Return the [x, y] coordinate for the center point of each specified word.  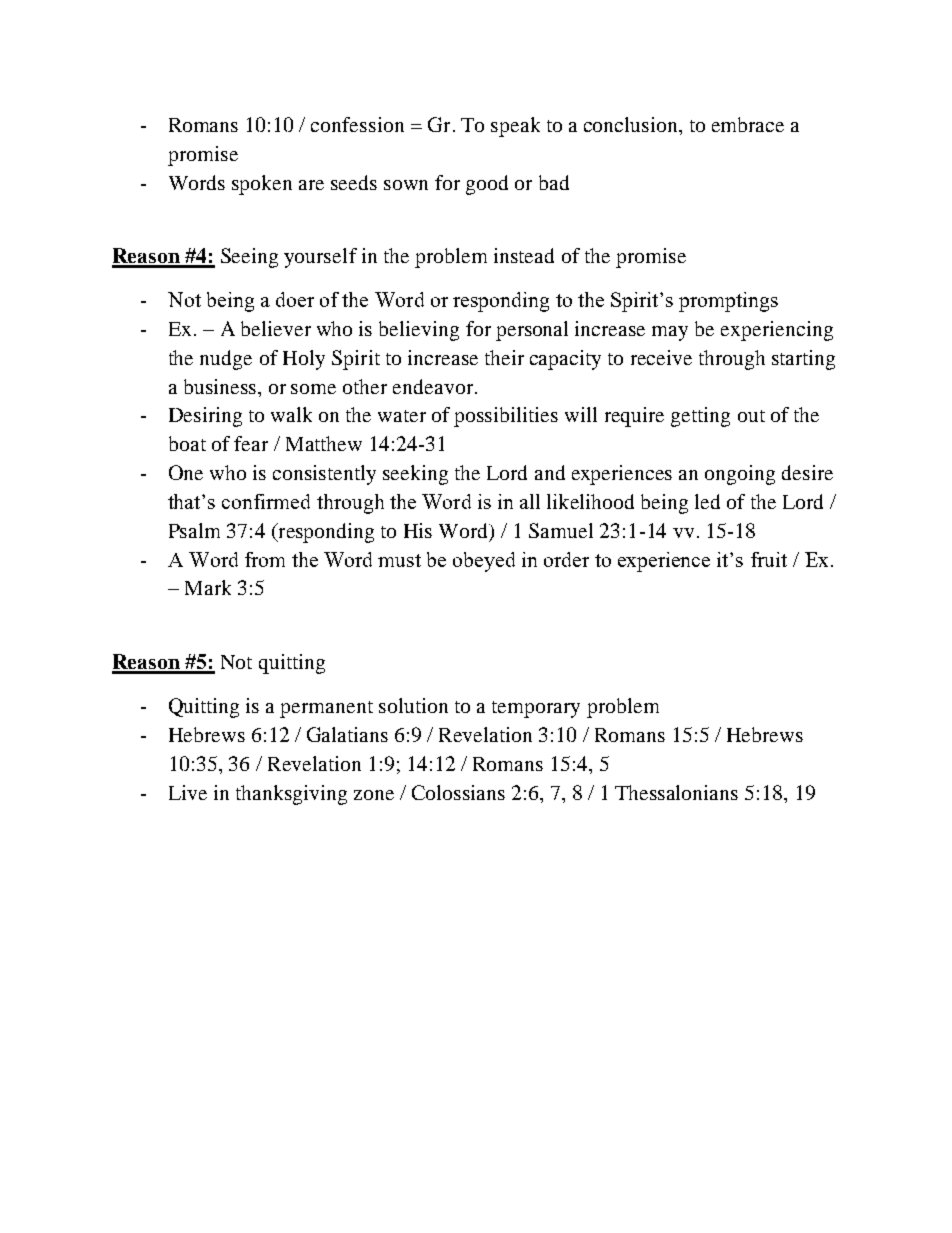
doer [295, 299]
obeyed [484, 562]
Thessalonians [676, 792]
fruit [769, 559]
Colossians [458, 792]
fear [251, 443]
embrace [748, 124]
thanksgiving [291, 795]
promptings [728, 302]
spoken [262, 185]
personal [532, 331]
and [550, 472]
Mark [208, 587]
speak [515, 127]
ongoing [740, 475]
